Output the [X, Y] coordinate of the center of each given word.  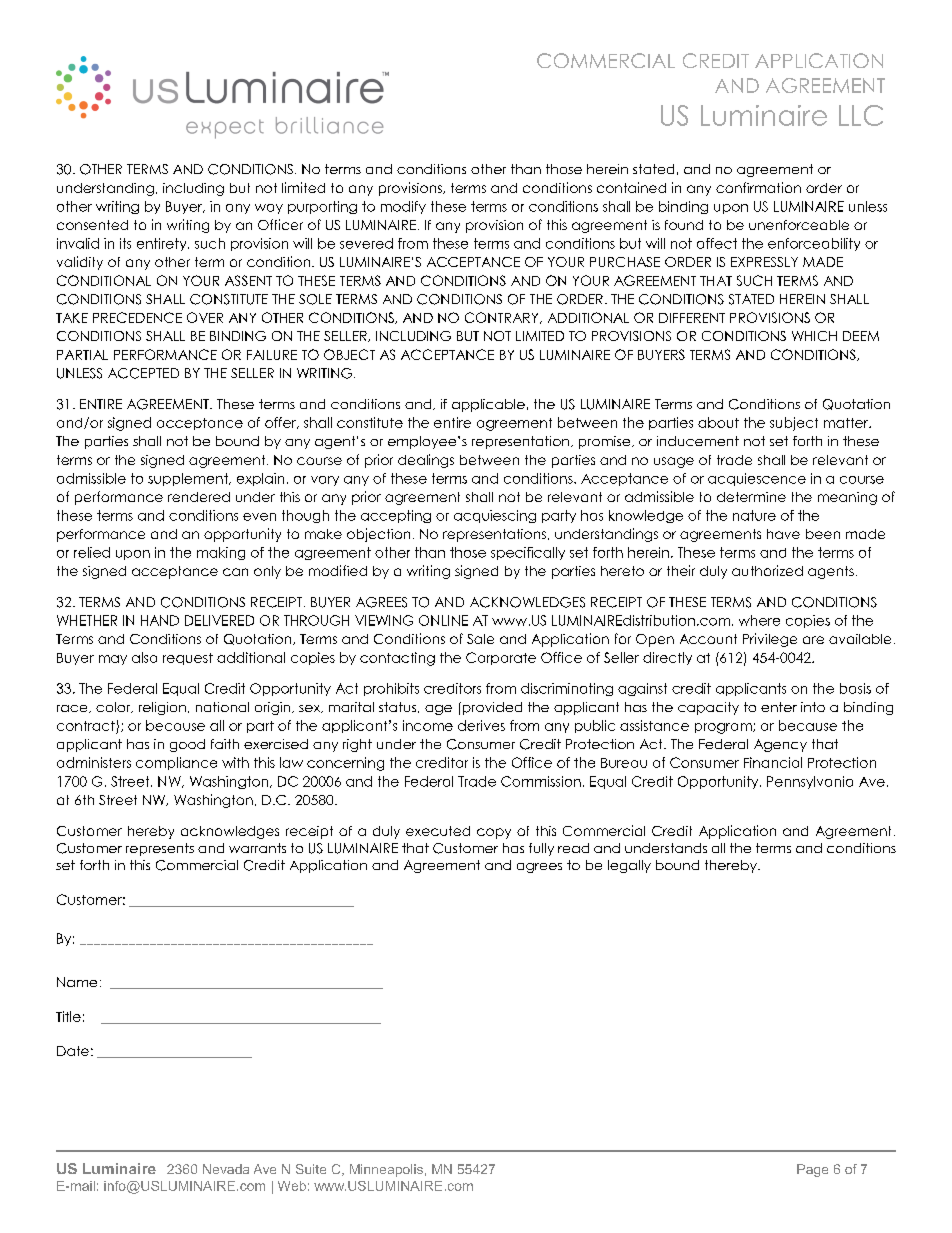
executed [438, 831]
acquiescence [757, 479]
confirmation [758, 187]
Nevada [226, 1169]
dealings [426, 461]
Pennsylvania [810, 782]
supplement [189, 479]
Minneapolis [386, 1170]
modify [403, 207]
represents [160, 849]
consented [92, 225]
